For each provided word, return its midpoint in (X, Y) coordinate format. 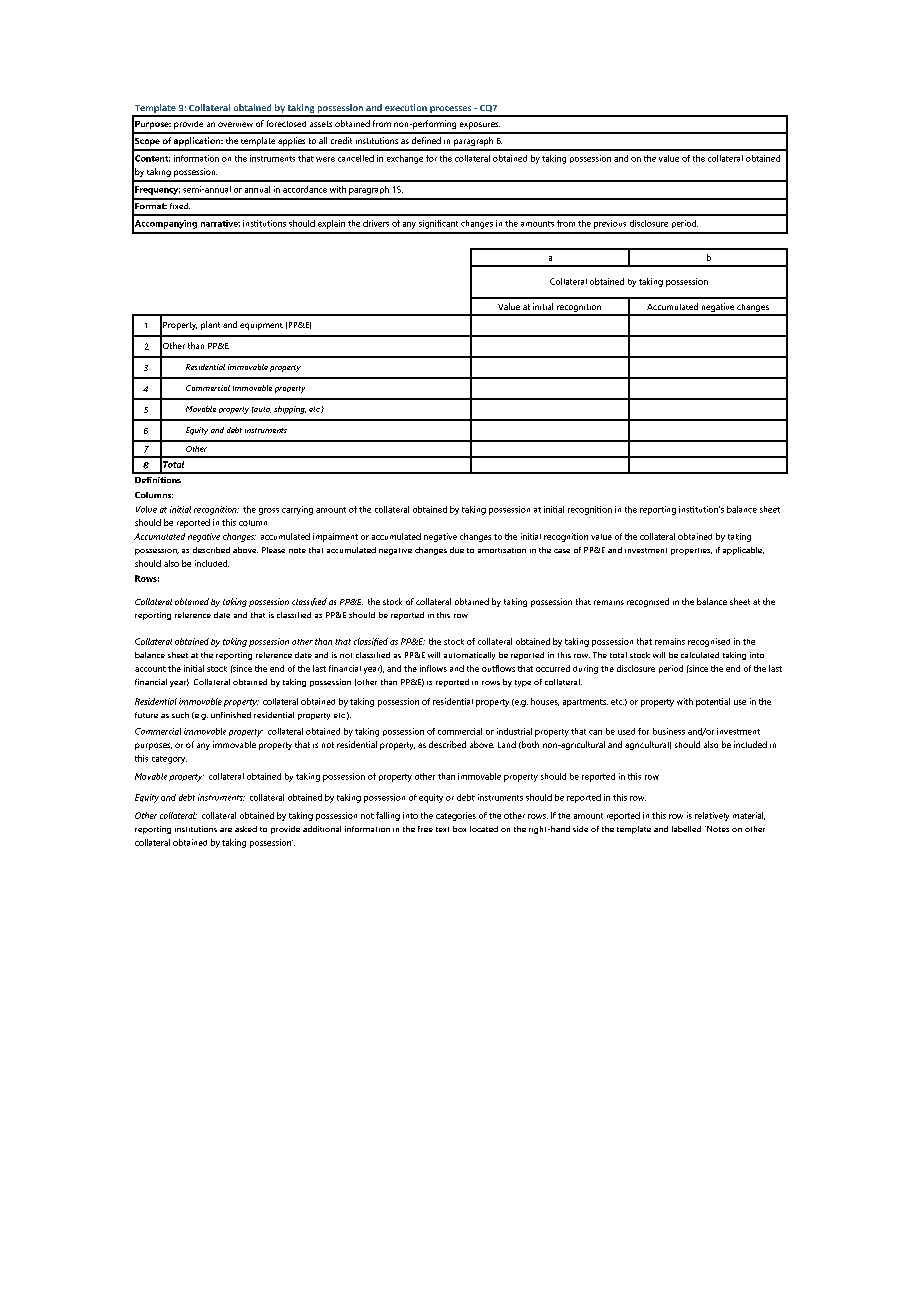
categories (456, 816)
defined (426, 140)
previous (610, 224)
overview (235, 124)
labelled (686, 829)
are (226, 830)
